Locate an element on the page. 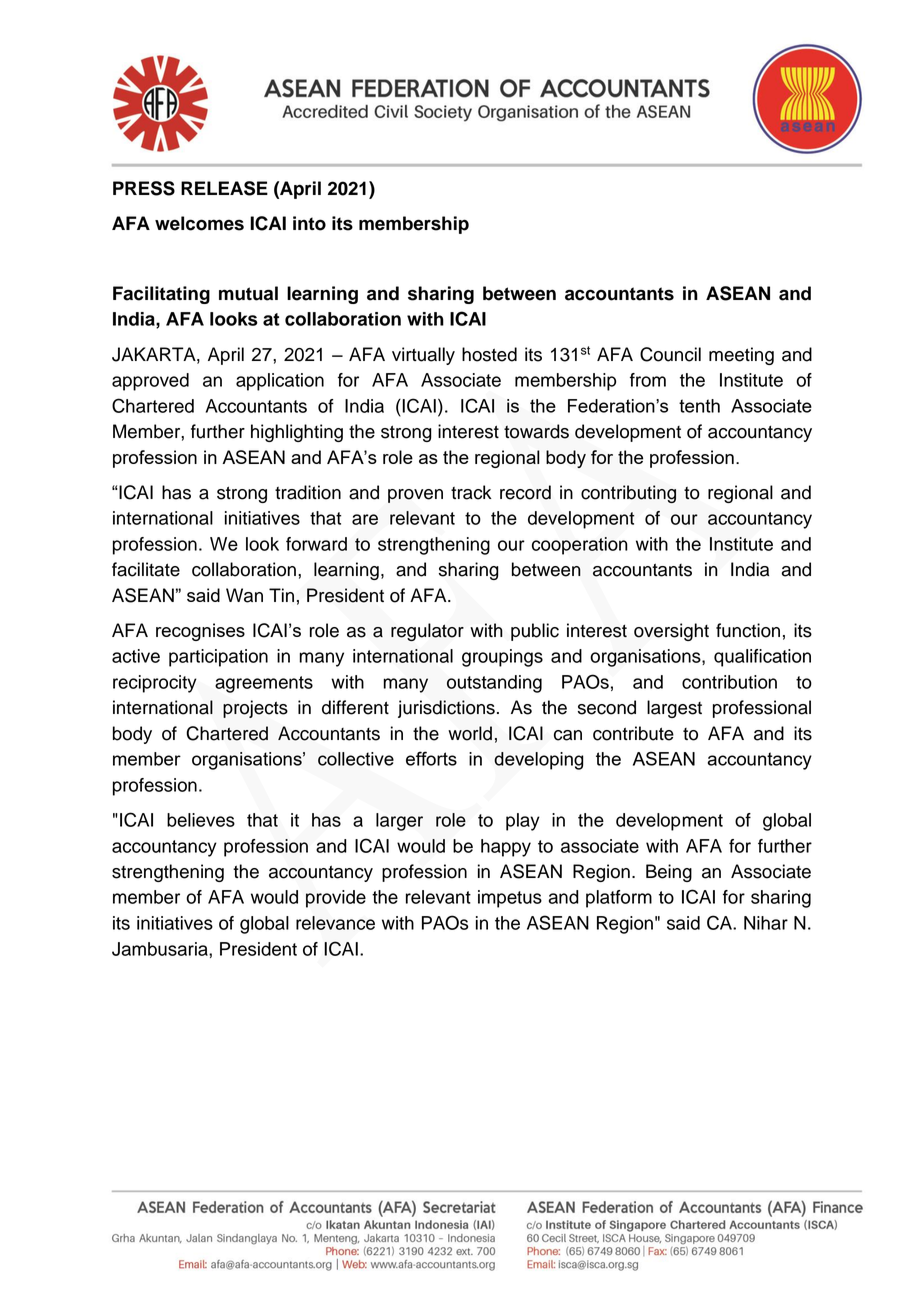  facilitate is located at coordinates (146, 569).
